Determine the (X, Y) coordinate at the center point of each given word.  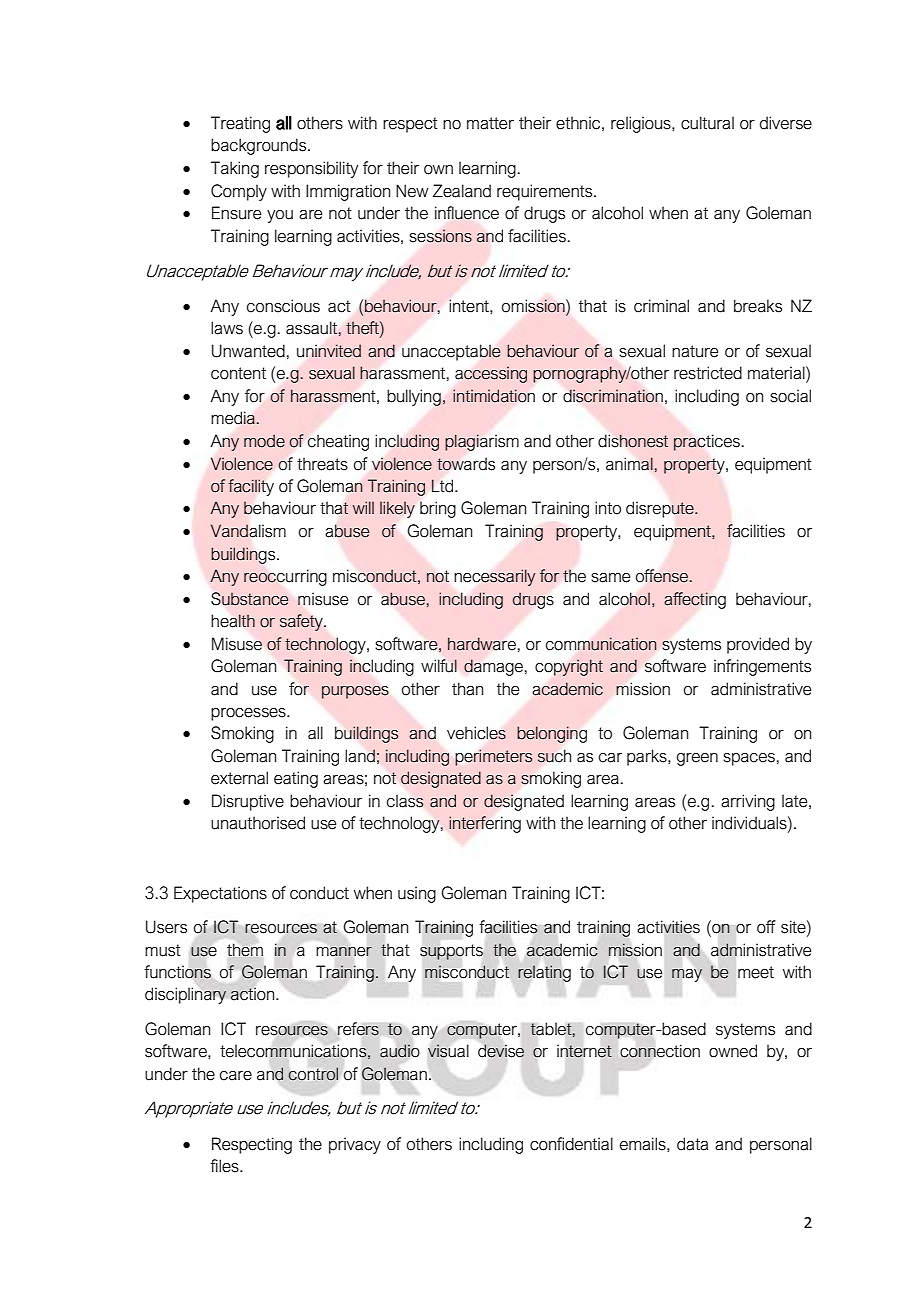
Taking (235, 169)
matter (490, 123)
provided (758, 645)
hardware (482, 644)
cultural (707, 123)
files (225, 1166)
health (233, 621)
